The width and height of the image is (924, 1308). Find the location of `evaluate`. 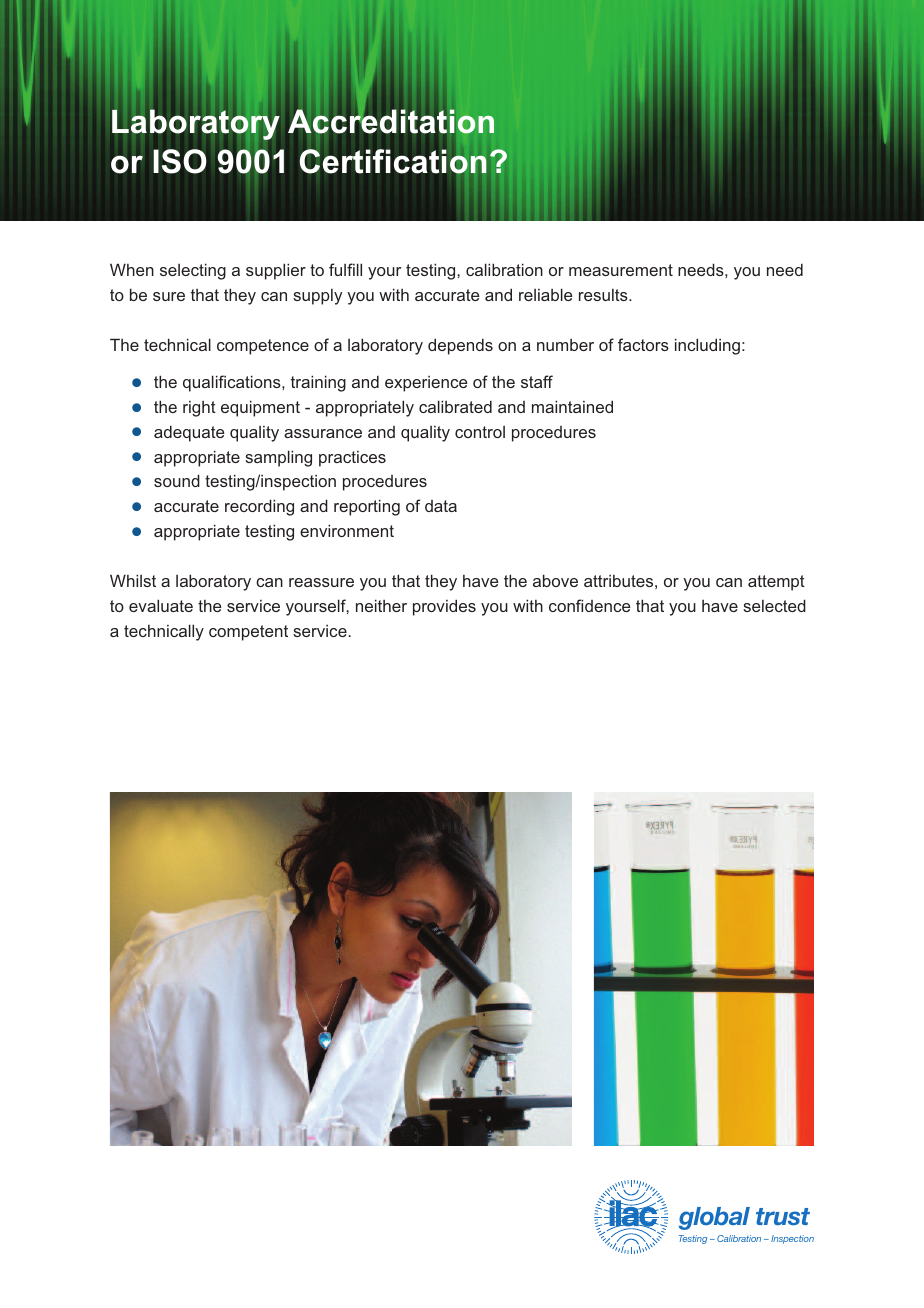

evaluate is located at coordinates (161, 605).
